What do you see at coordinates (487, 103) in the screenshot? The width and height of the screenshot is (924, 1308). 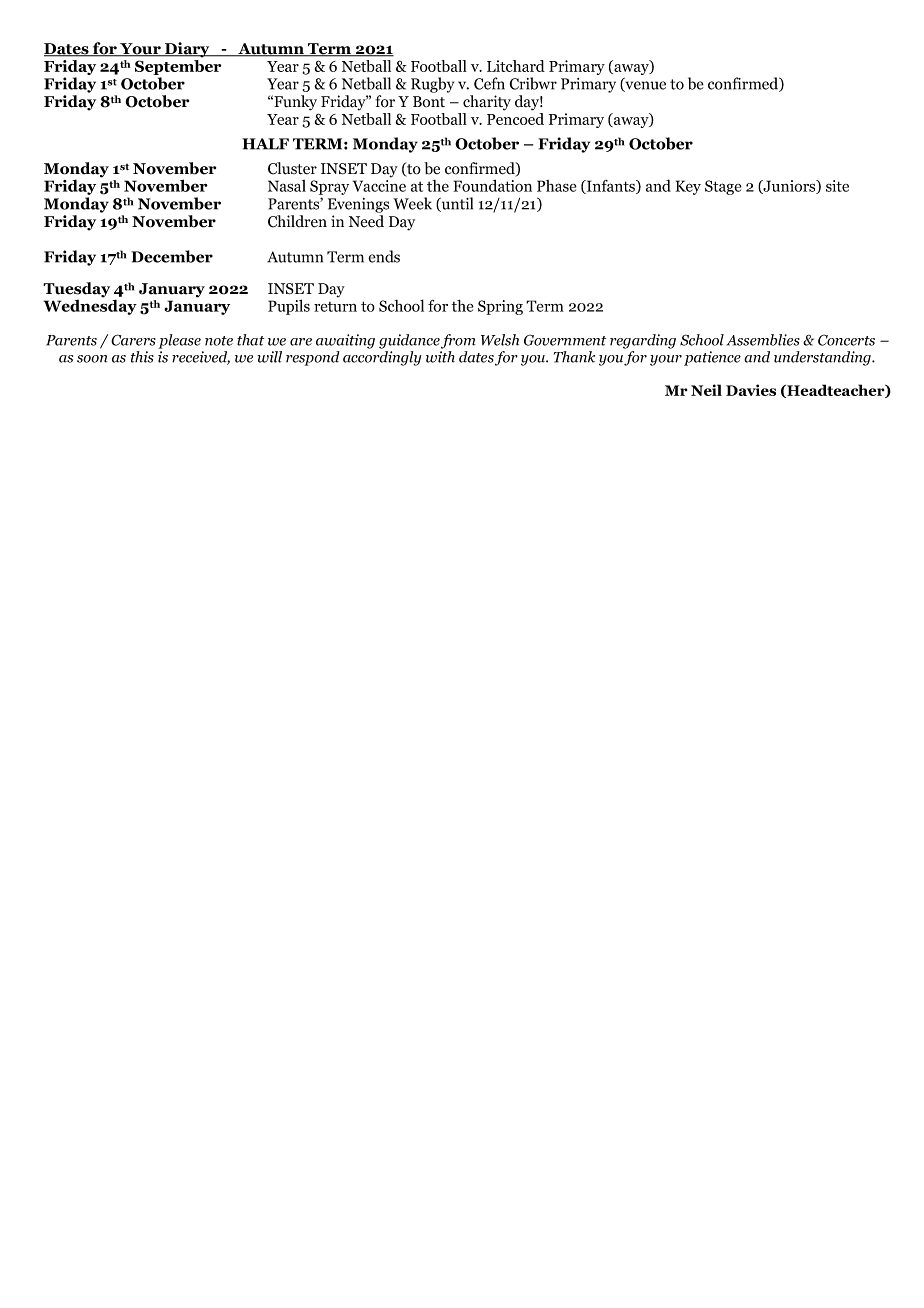 I see `charity` at bounding box center [487, 103].
